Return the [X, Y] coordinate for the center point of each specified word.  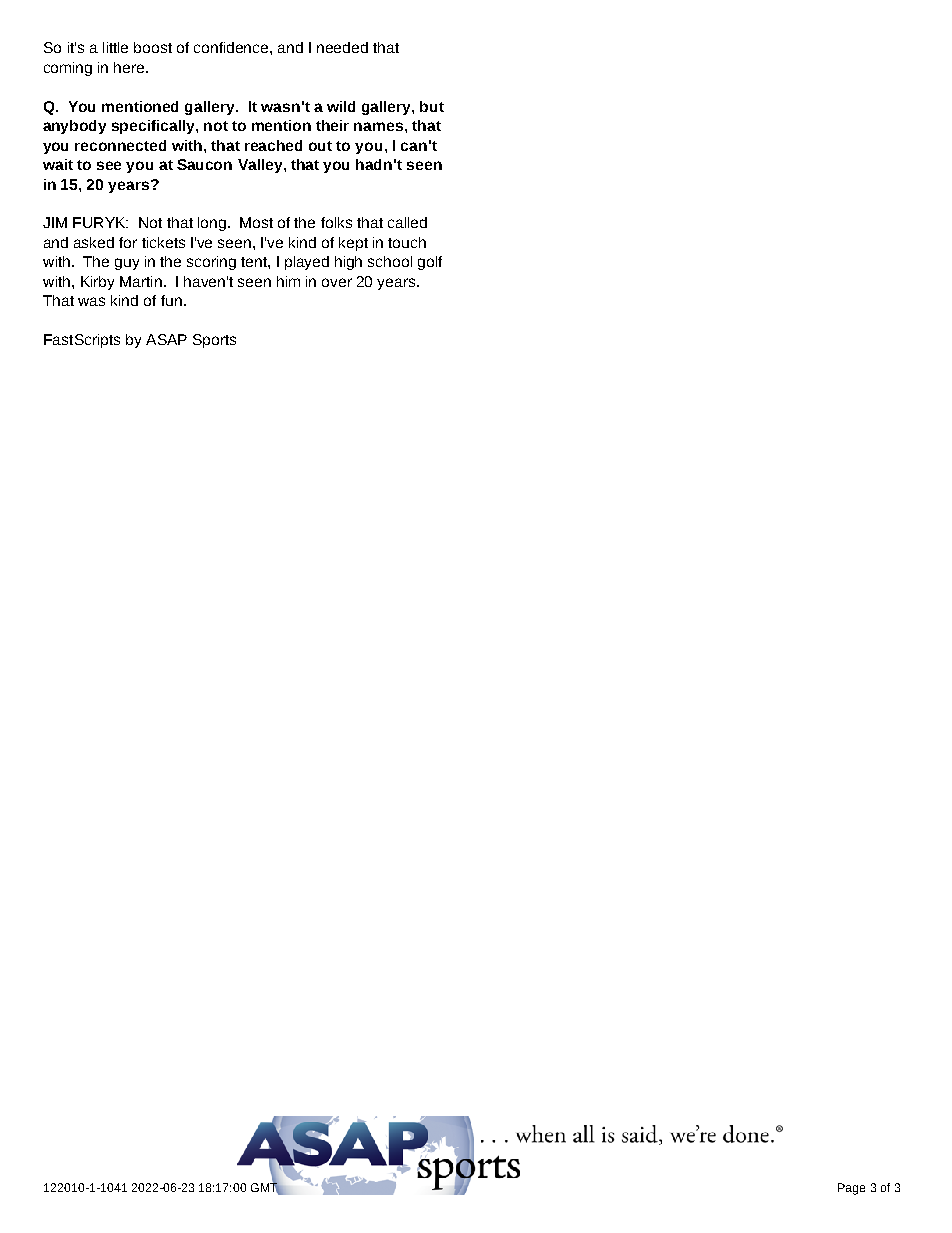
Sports [214, 341]
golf [430, 263]
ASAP [166, 339]
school [390, 261]
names [380, 126]
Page [851, 1189]
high [348, 263]
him [288, 281]
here [130, 67]
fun [171, 300]
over [337, 282]
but [432, 106]
